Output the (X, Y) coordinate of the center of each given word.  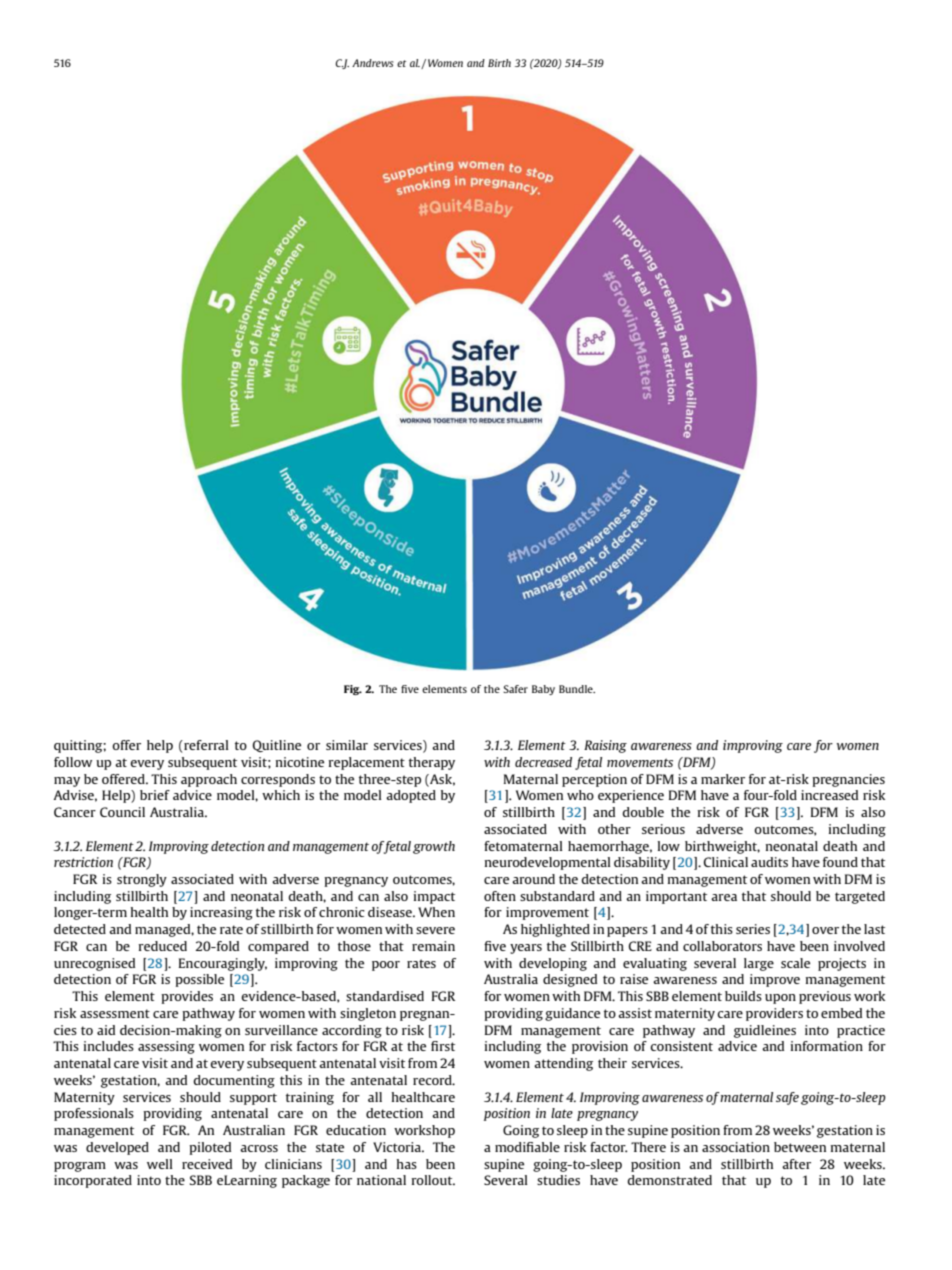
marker (723, 779)
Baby (543, 690)
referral (205, 745)
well (160, 1164)
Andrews (372, 63)
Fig (353, 690)
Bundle (577, 689)
